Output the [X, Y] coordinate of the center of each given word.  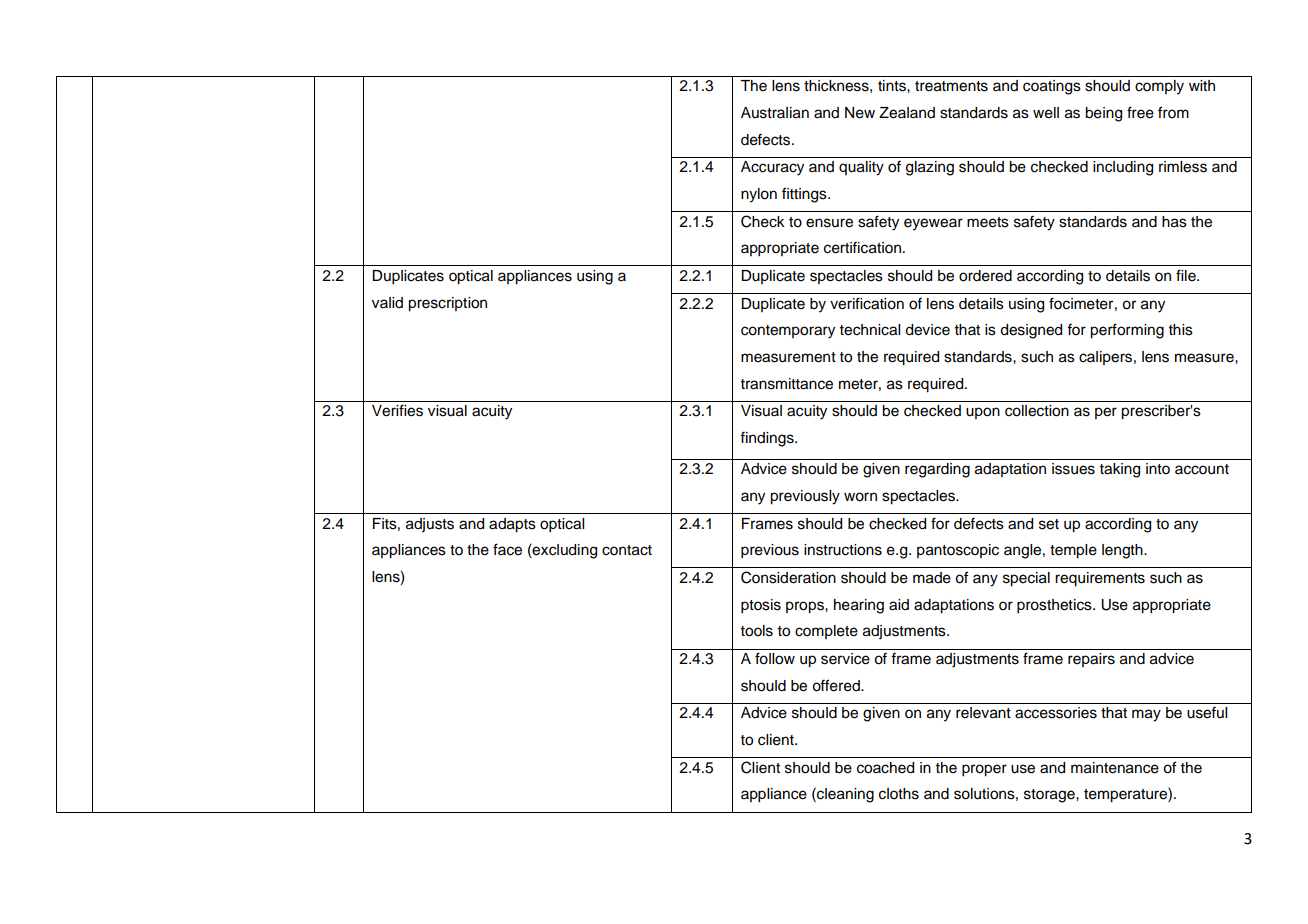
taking [1120, 470]
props [806, 607]
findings [768, 439]
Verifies [397, 410]
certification [862, 248]
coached [885, 768]
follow [775, 658]
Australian [775, 113]
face [507, 549]
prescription [447, 304]
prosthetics [1055, 606]
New [860, 113]
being [1103, 114]
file [1187, 275]
